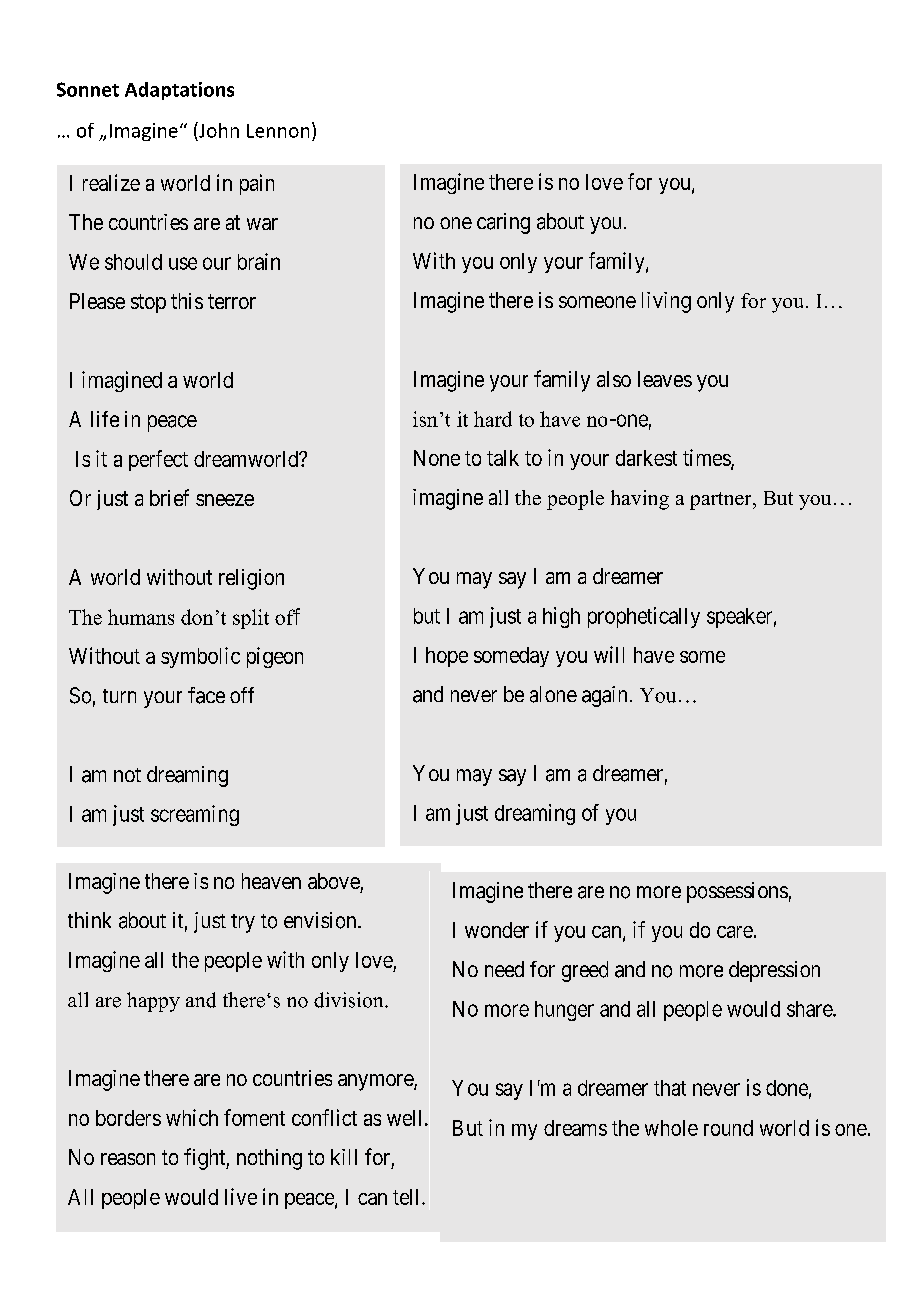  What do you see at coordinates (644, 617) in the document?
I see `prophetically` at bounding box center [644, 617].
